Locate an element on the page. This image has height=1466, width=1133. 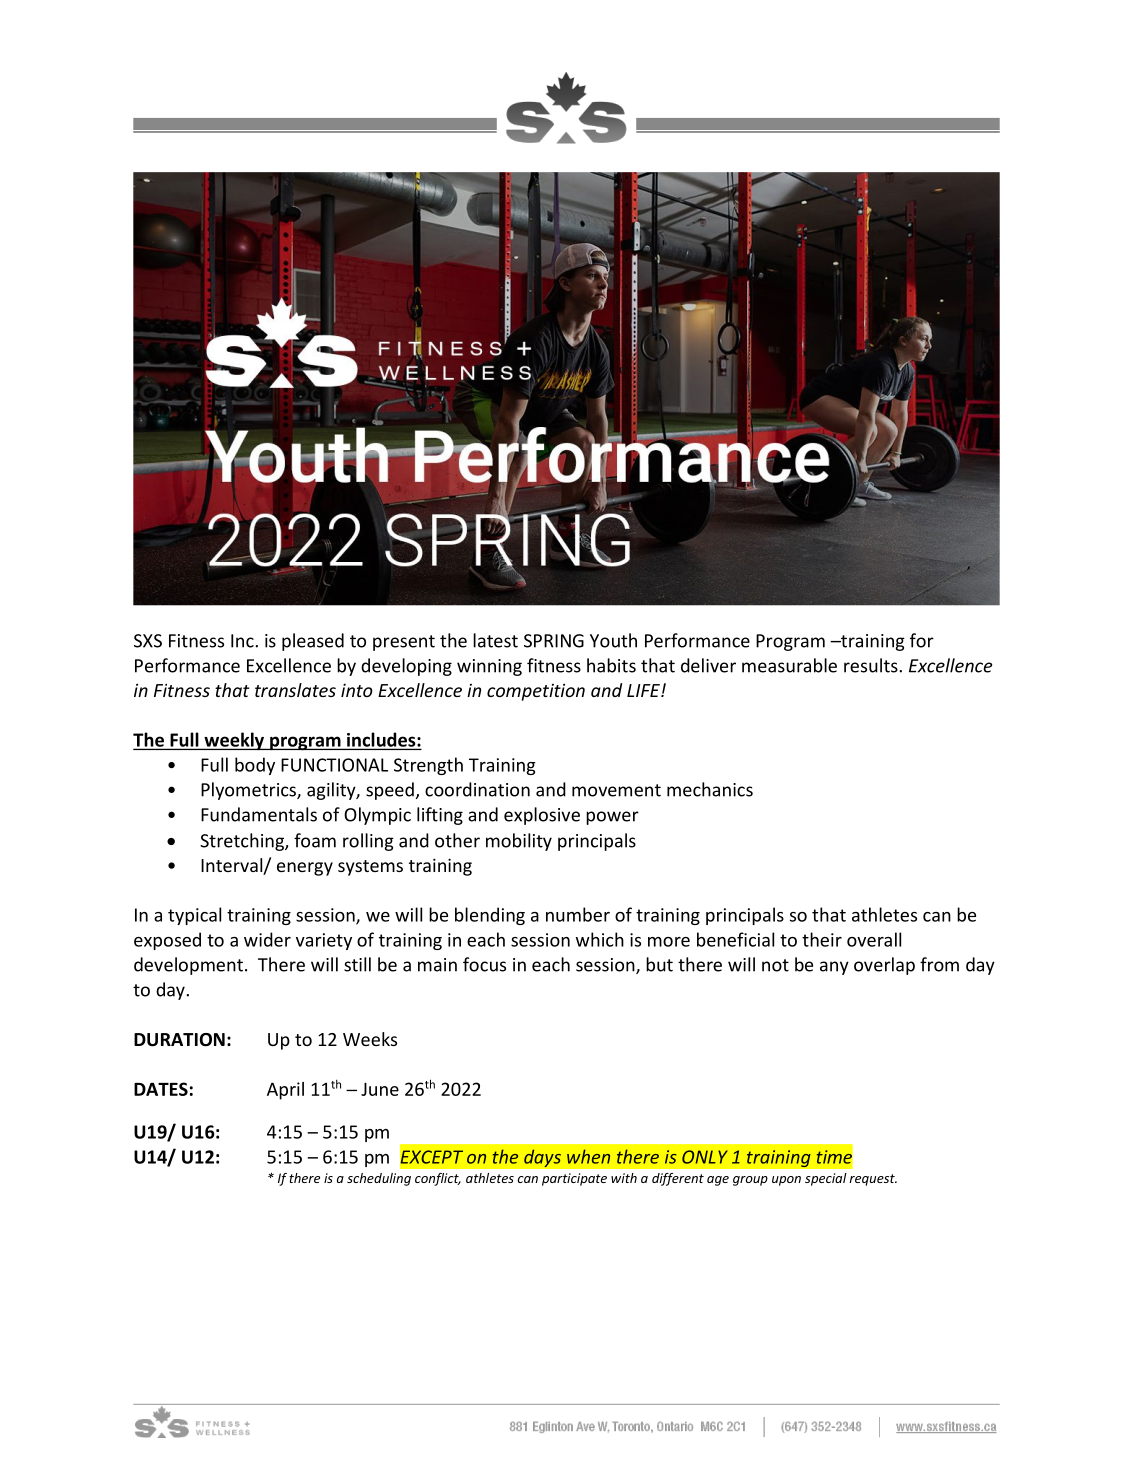
results is located at coordinates (872, 665).
